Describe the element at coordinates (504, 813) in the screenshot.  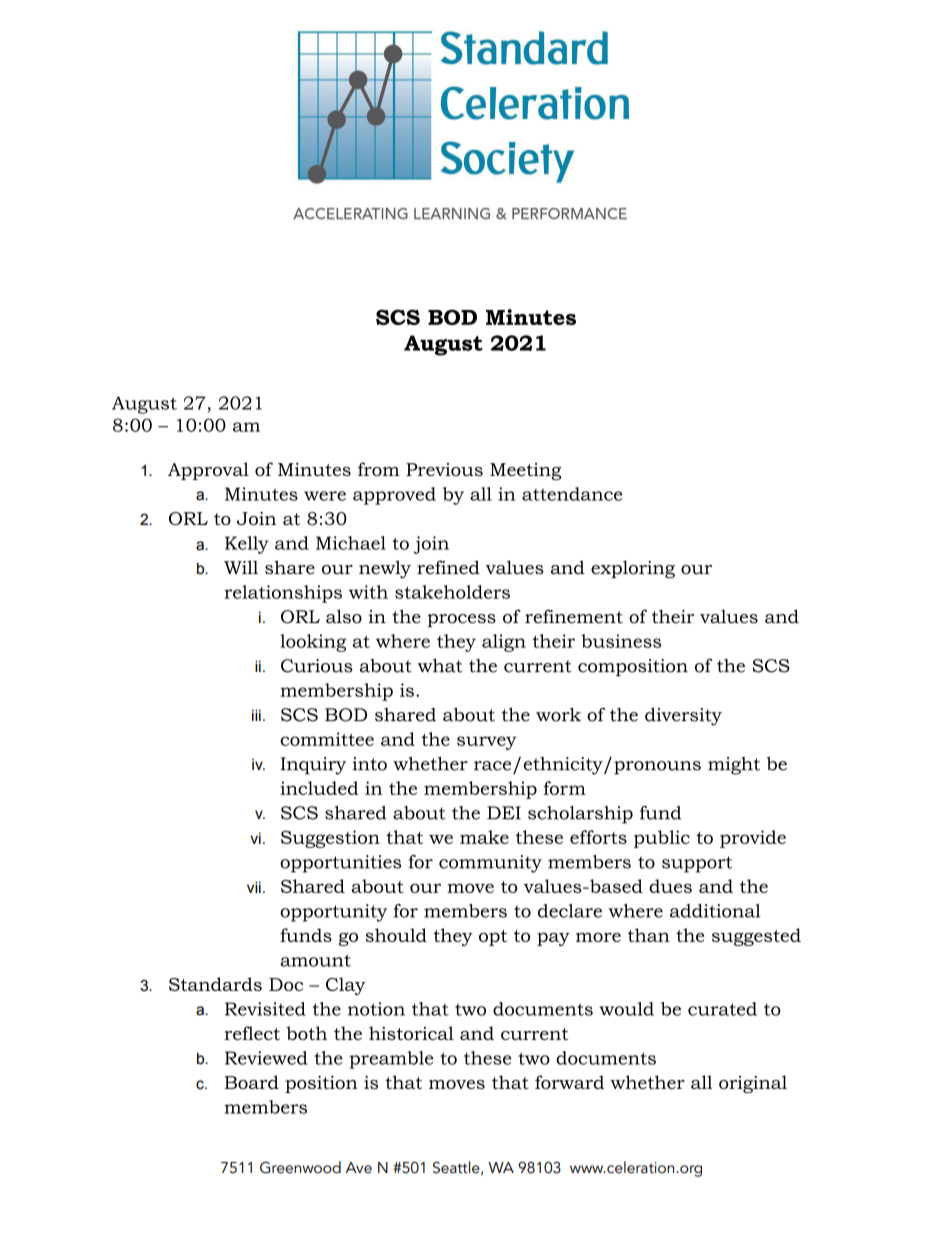
I see `DEI` at that location.
